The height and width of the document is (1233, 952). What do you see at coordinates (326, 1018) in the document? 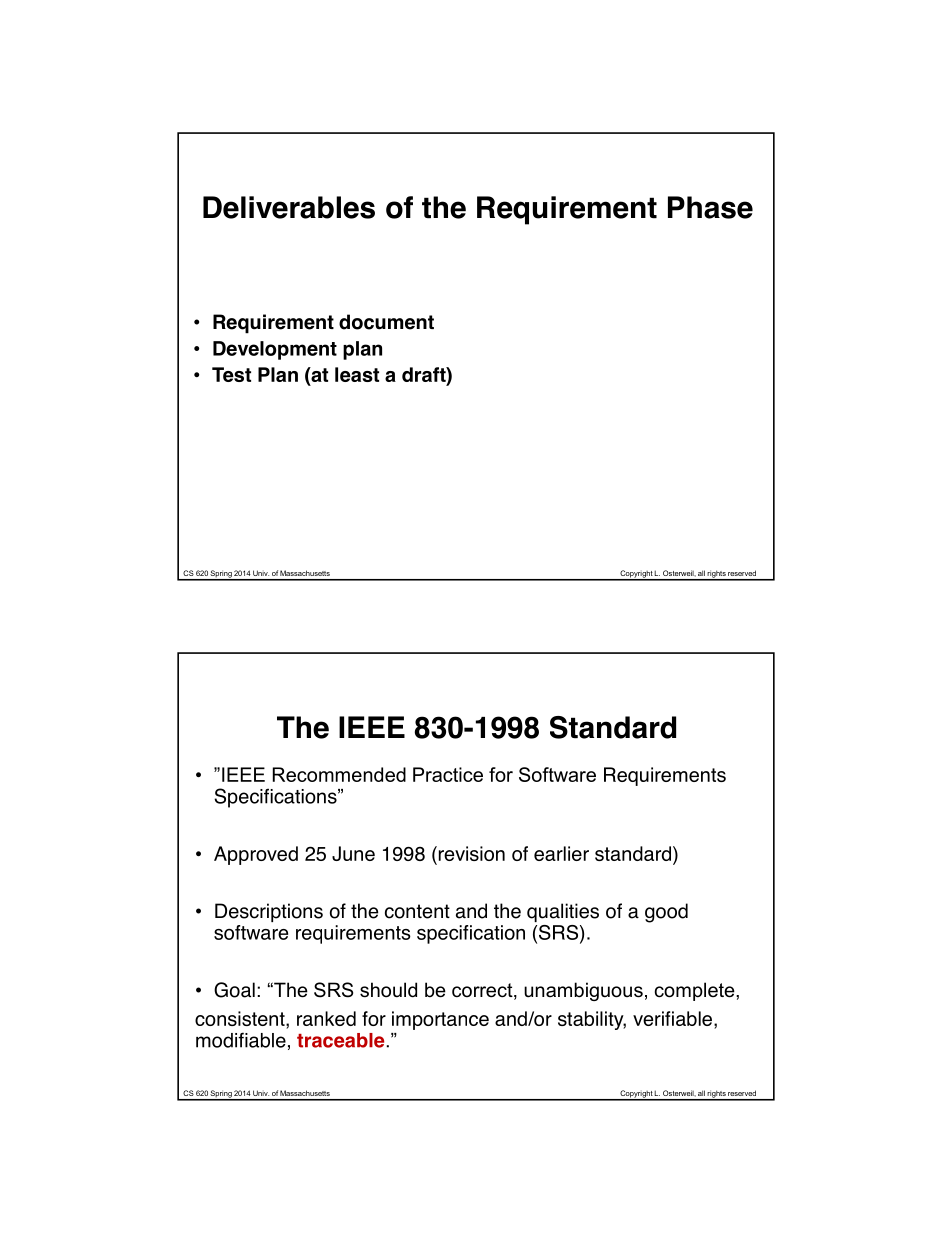
I see `ranked` at bounding box center [326, 1018].
